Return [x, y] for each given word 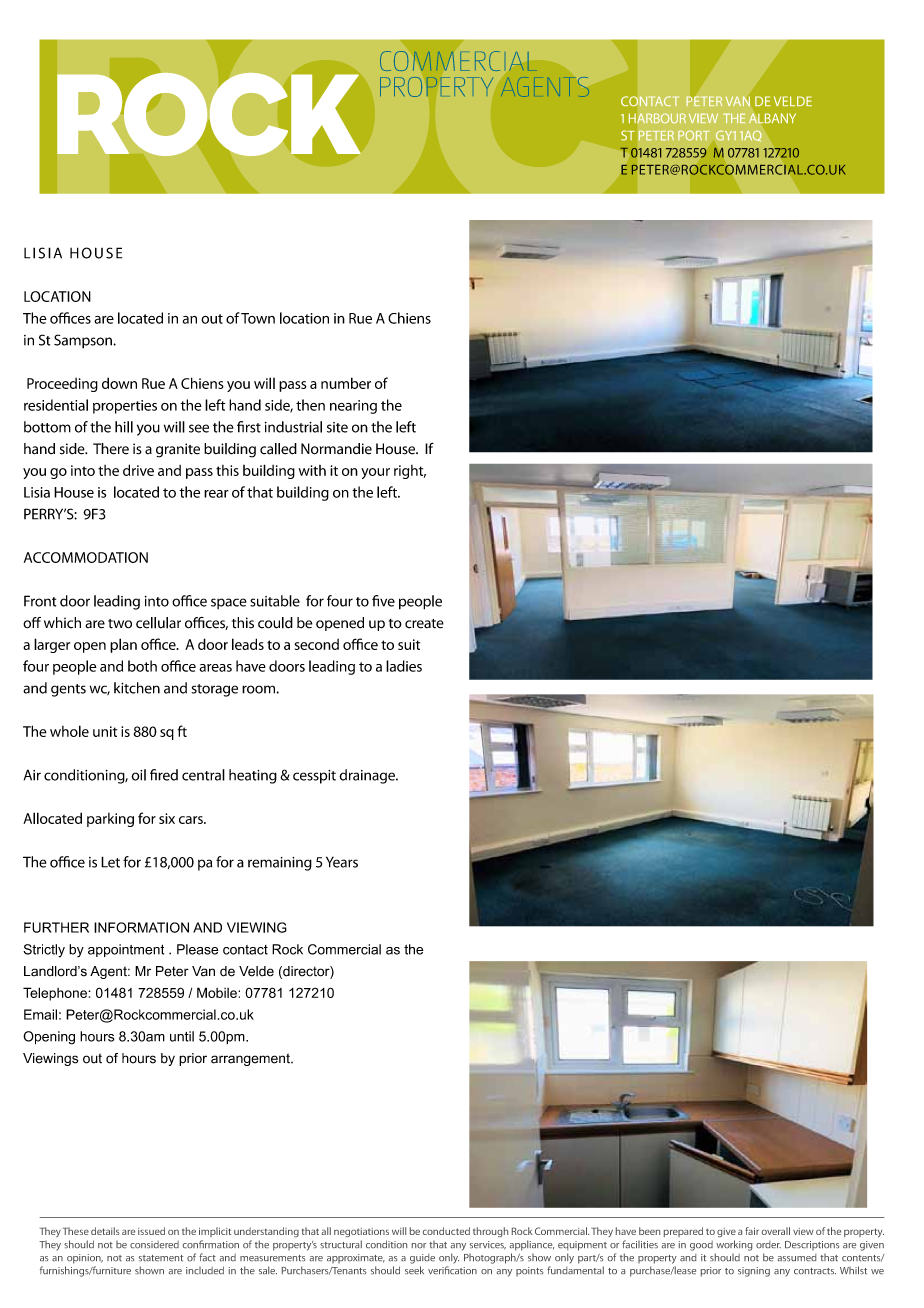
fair [752, 1231]
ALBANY [772, 118]
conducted [446, 1231]
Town [258, 318]
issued [151, 1231]
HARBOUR [657, 118]
